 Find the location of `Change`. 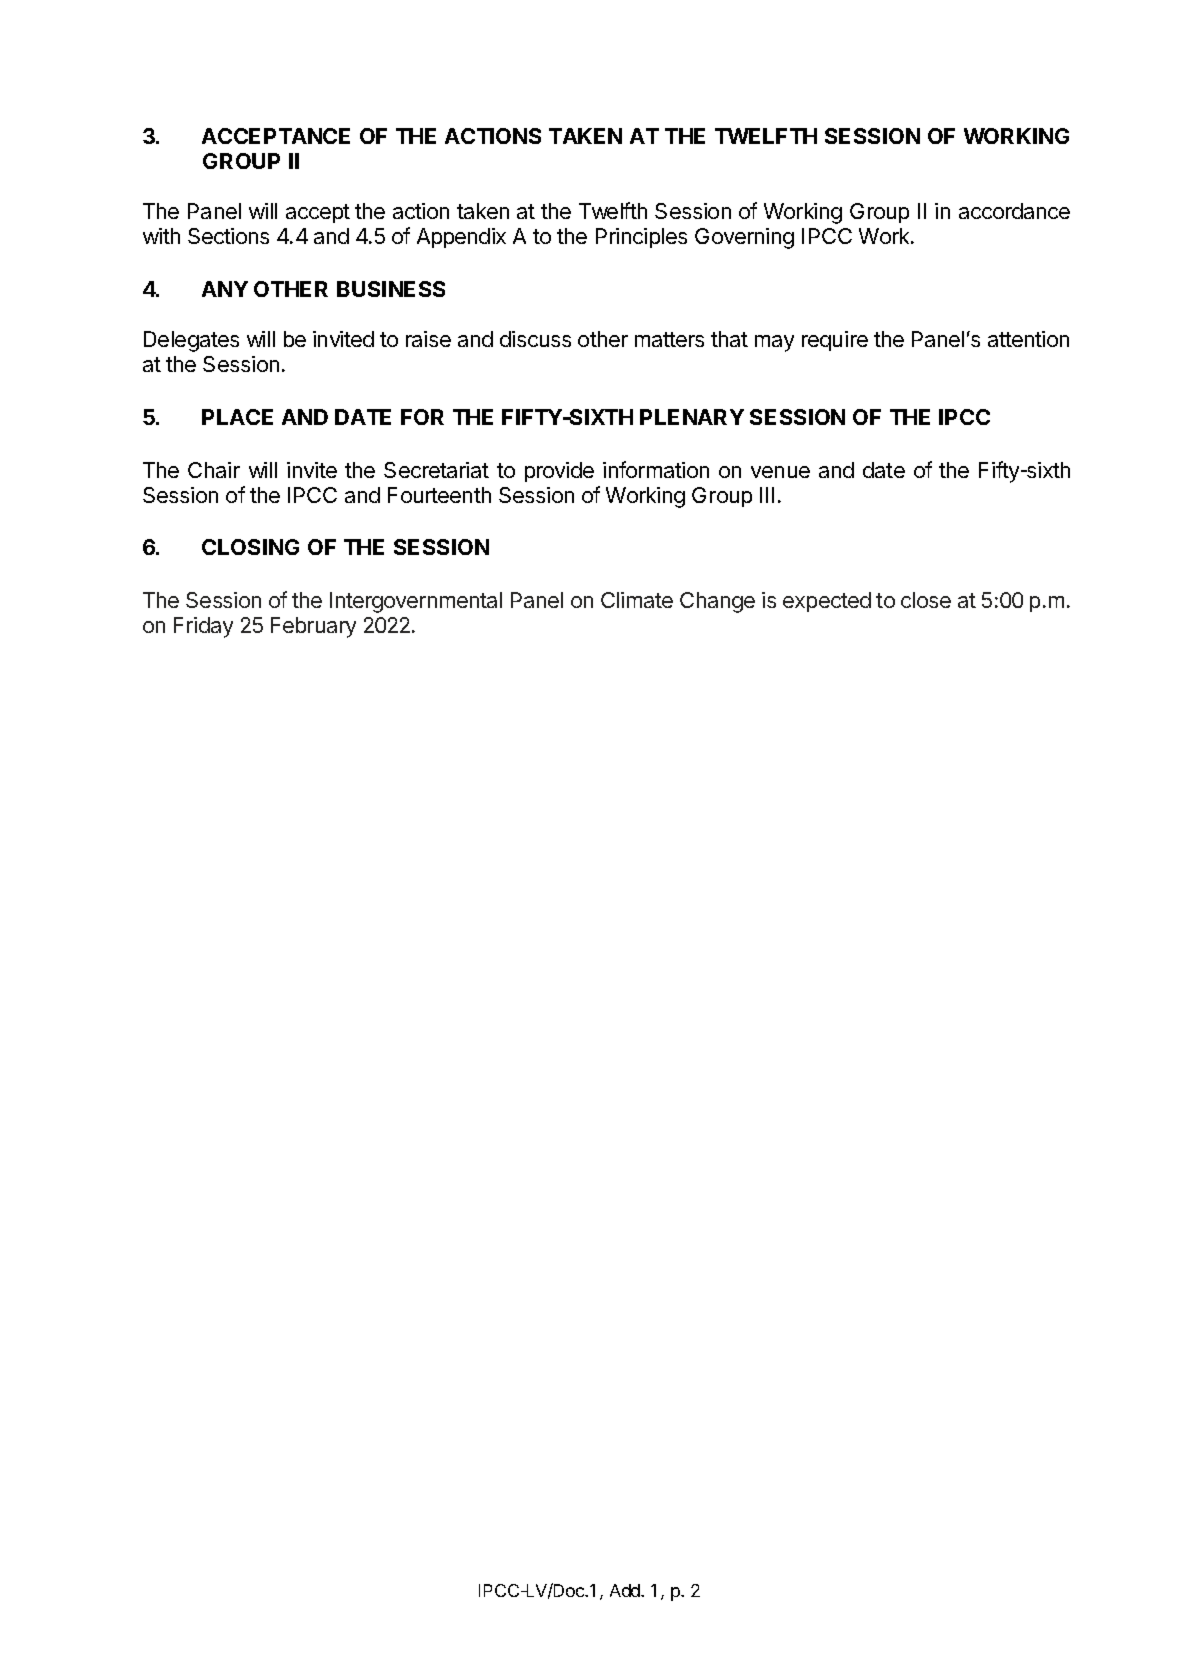

Change is located at coordinates (717, 602).
